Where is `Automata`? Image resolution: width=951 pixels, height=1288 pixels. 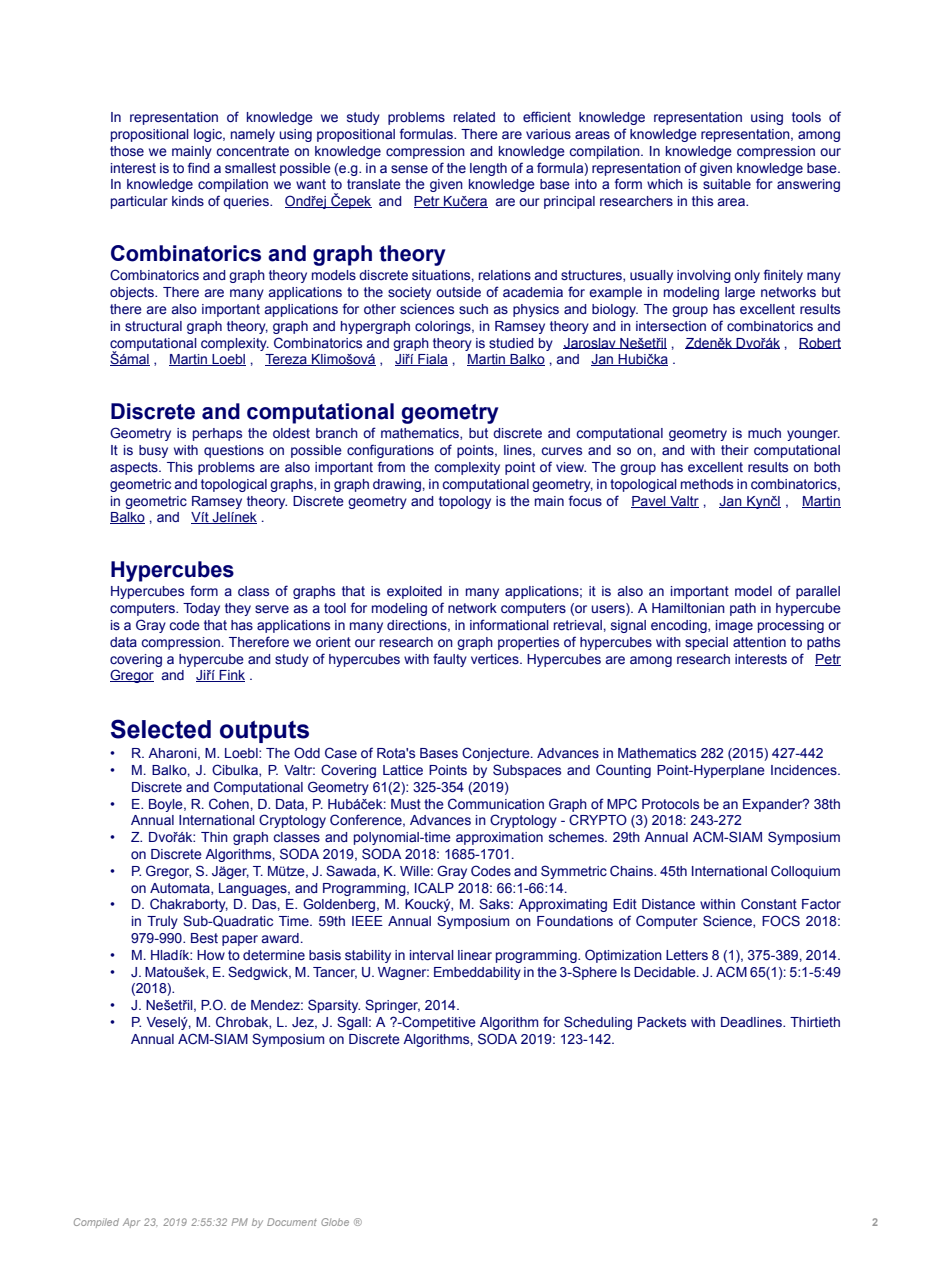
Automata is located at coordinates (181, 889).
